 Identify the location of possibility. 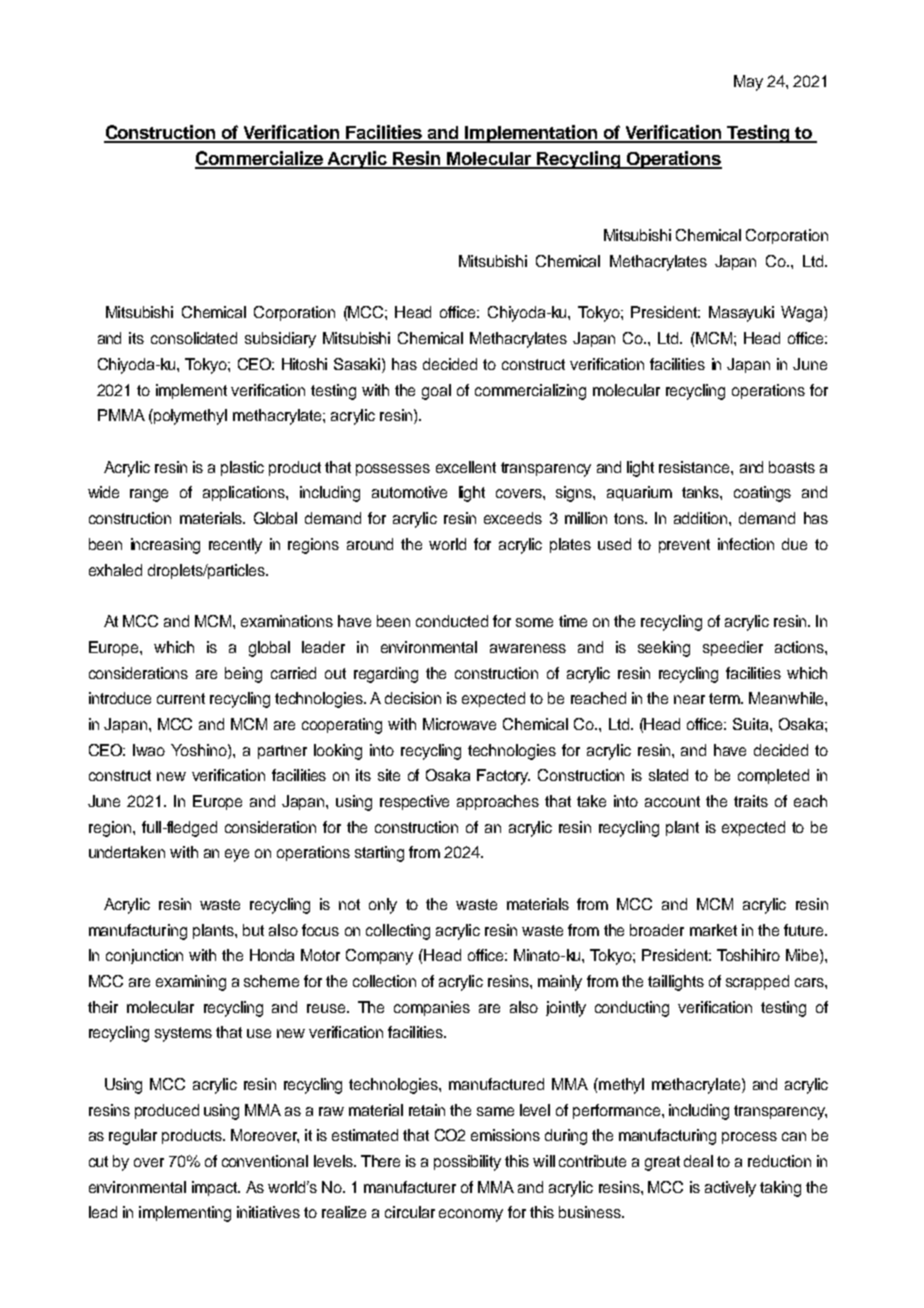
(467, 1163).
